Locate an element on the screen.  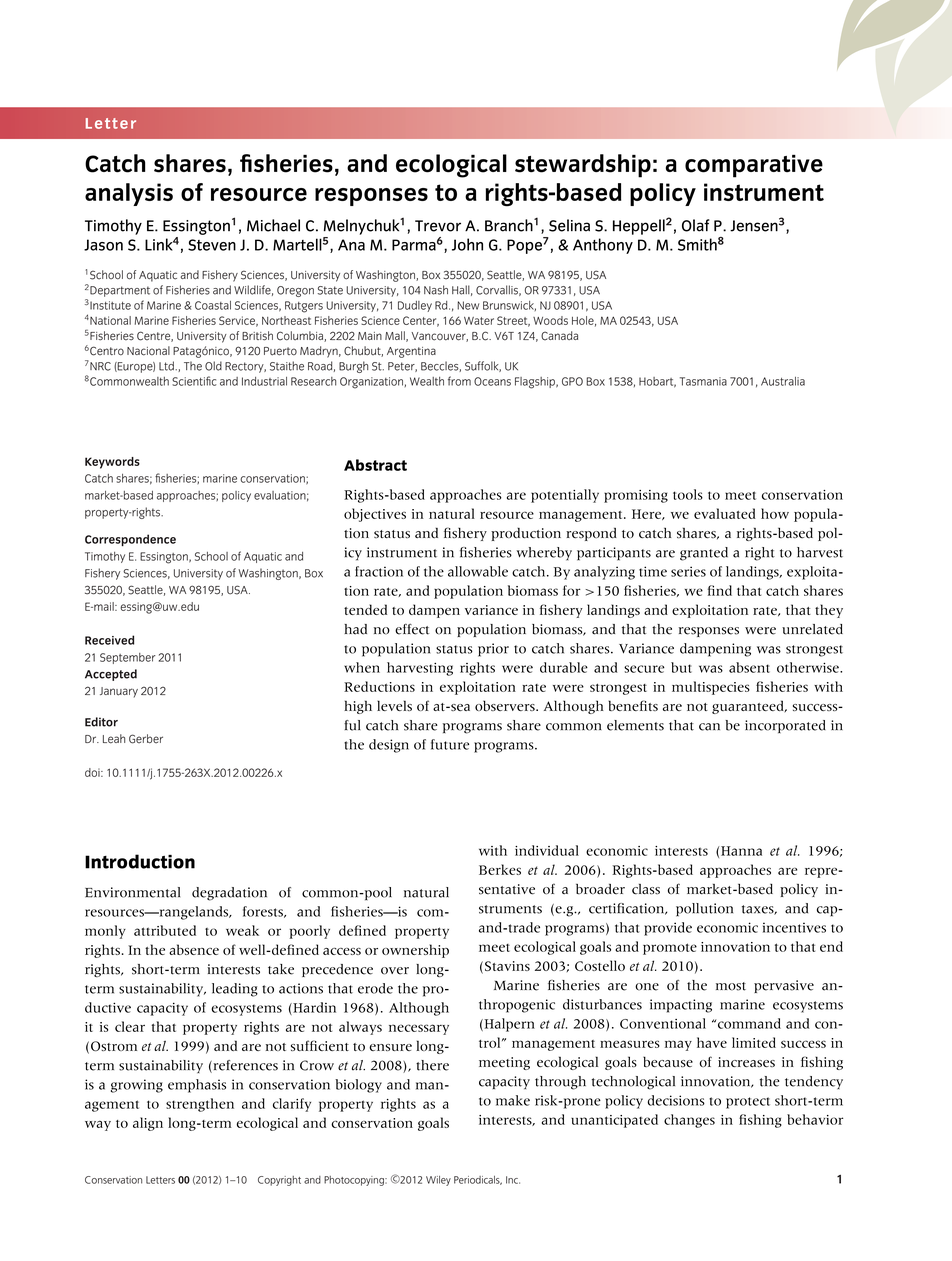
evaluated is located at coordinates (725, 513).
